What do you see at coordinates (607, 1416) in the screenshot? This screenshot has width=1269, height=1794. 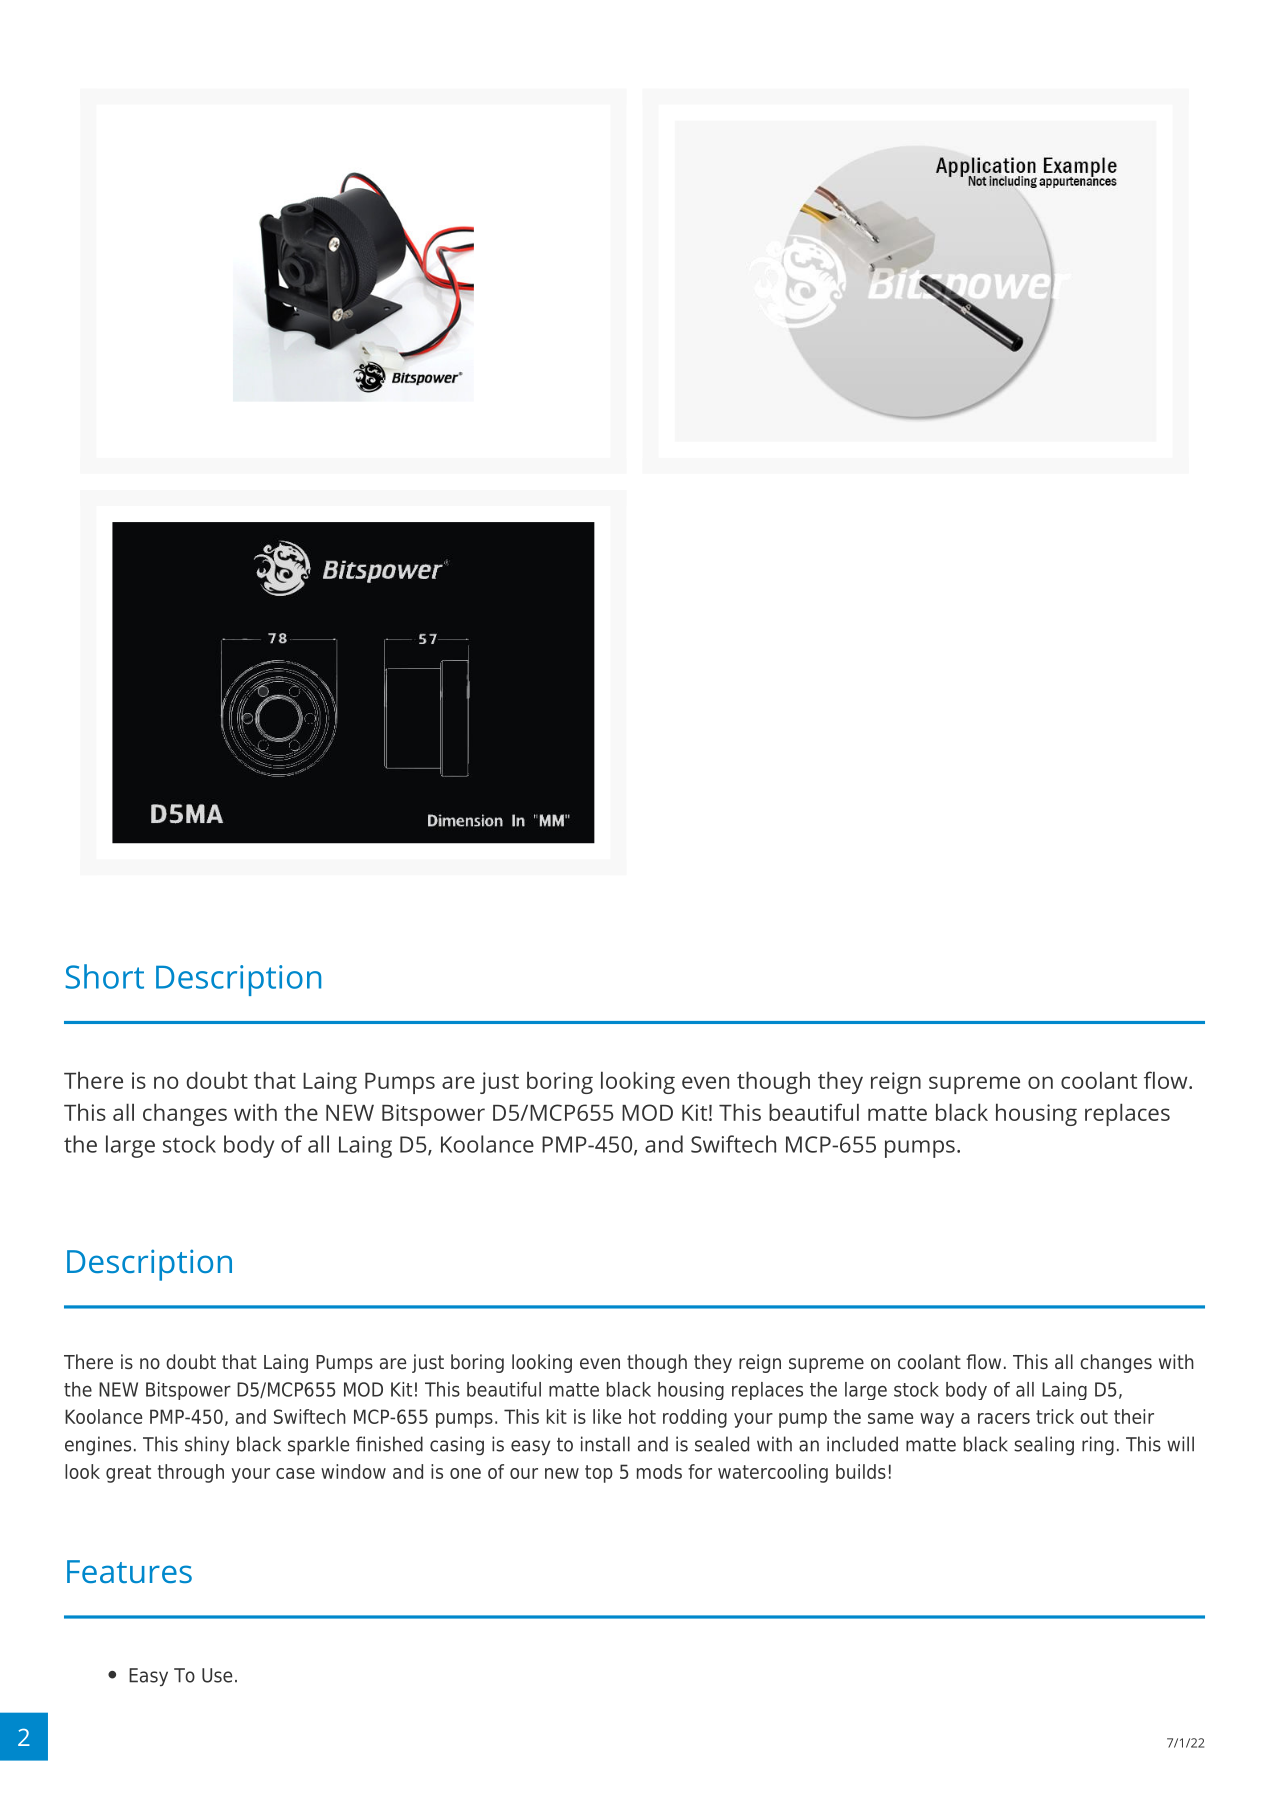 I see `like` at bounding box center [607, 1416].
